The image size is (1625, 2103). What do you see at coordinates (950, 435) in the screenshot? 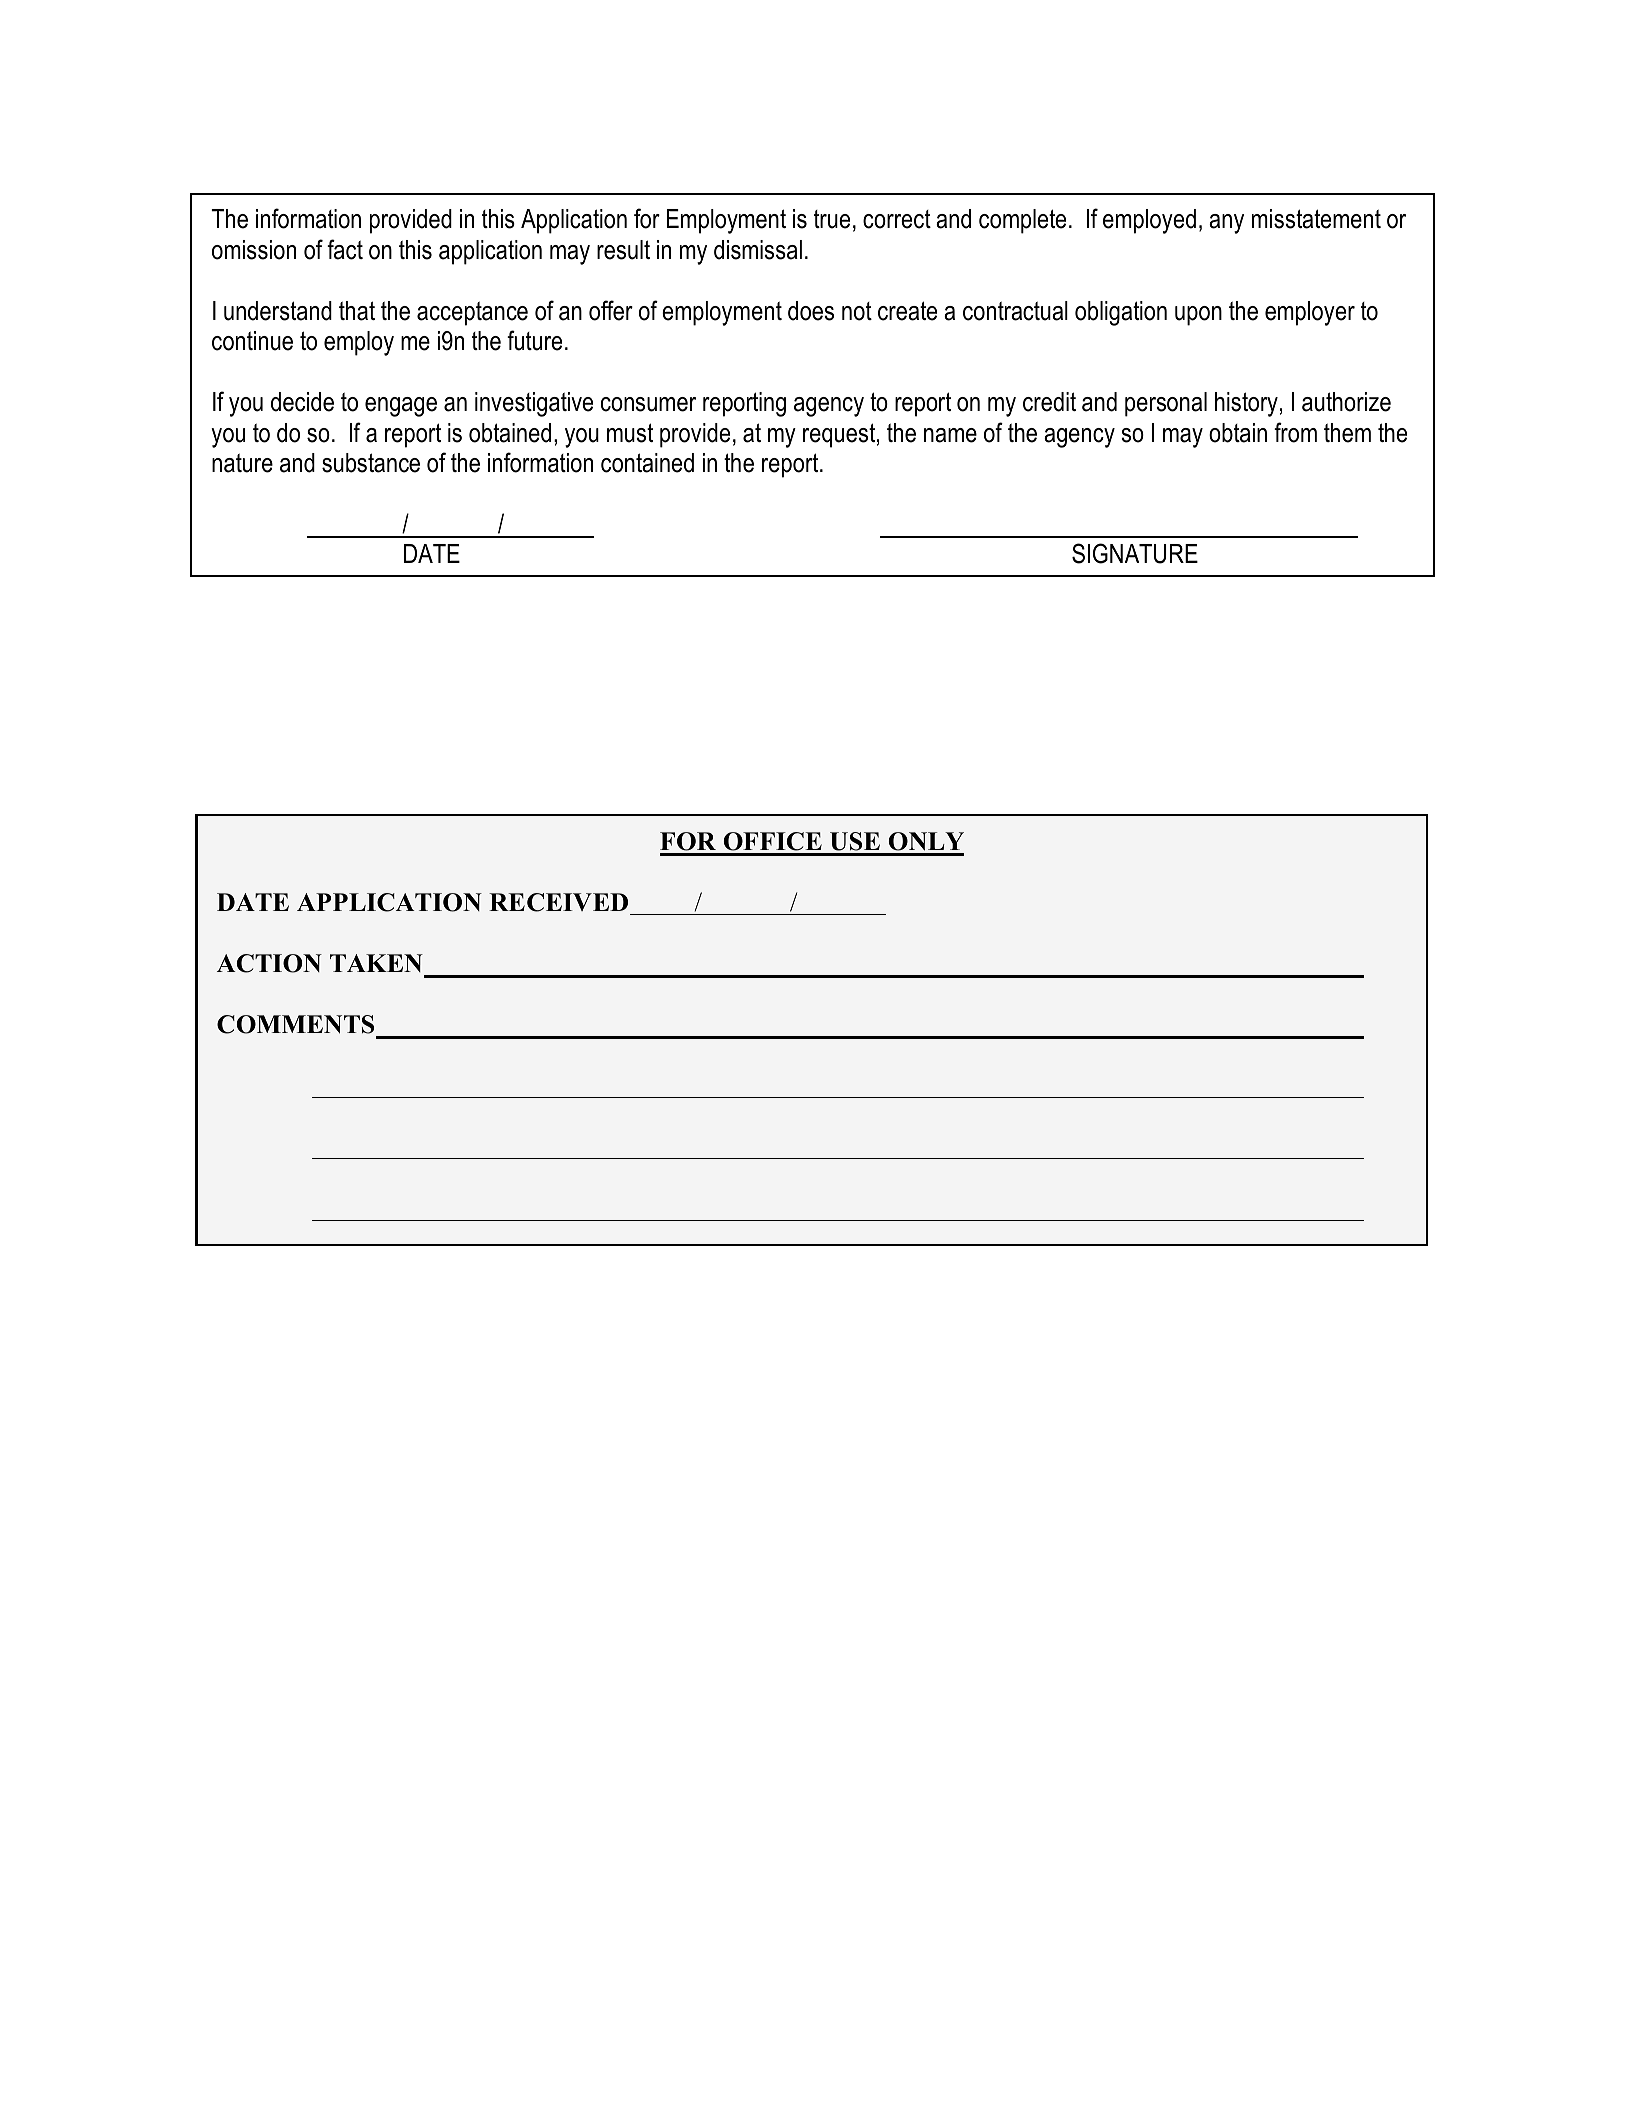
I see `name` at bounding box center [950, 435].
